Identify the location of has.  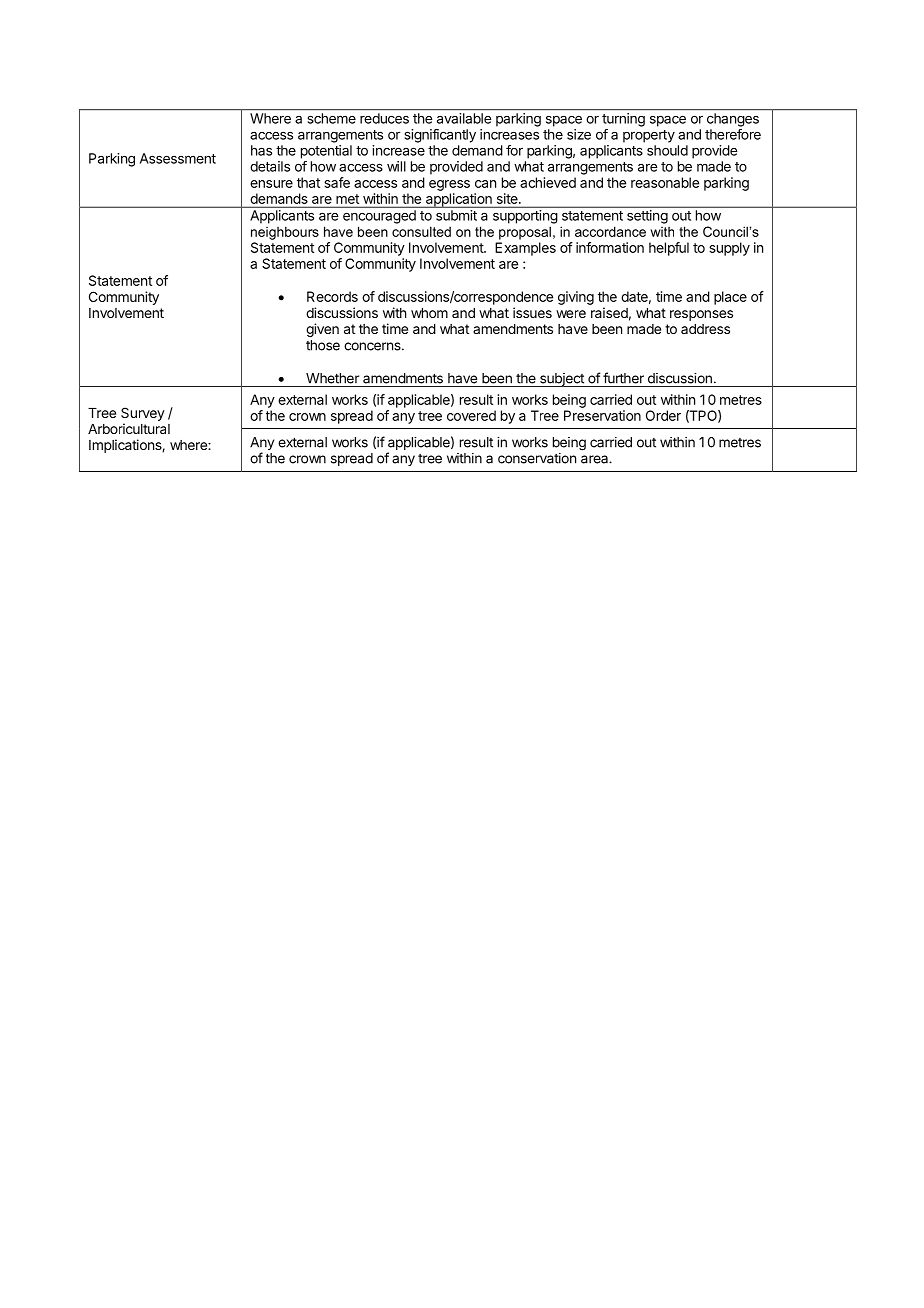
(261, 150).
